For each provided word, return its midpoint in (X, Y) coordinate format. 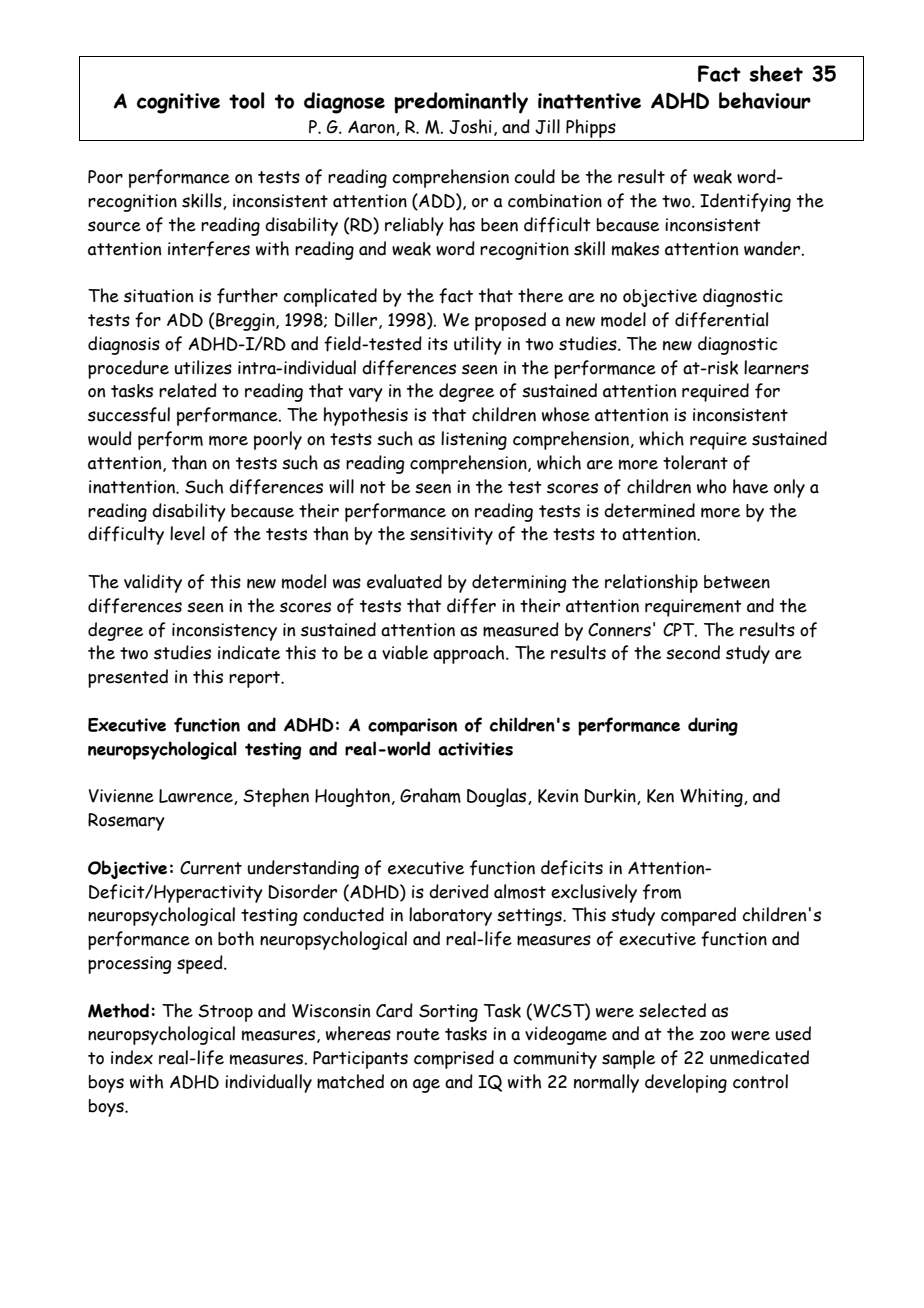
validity (153, 583)
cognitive (178, 103)
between (737, 582)
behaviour (765, 100)
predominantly (461, 103)
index (132, 1057)
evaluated (404, 581)
